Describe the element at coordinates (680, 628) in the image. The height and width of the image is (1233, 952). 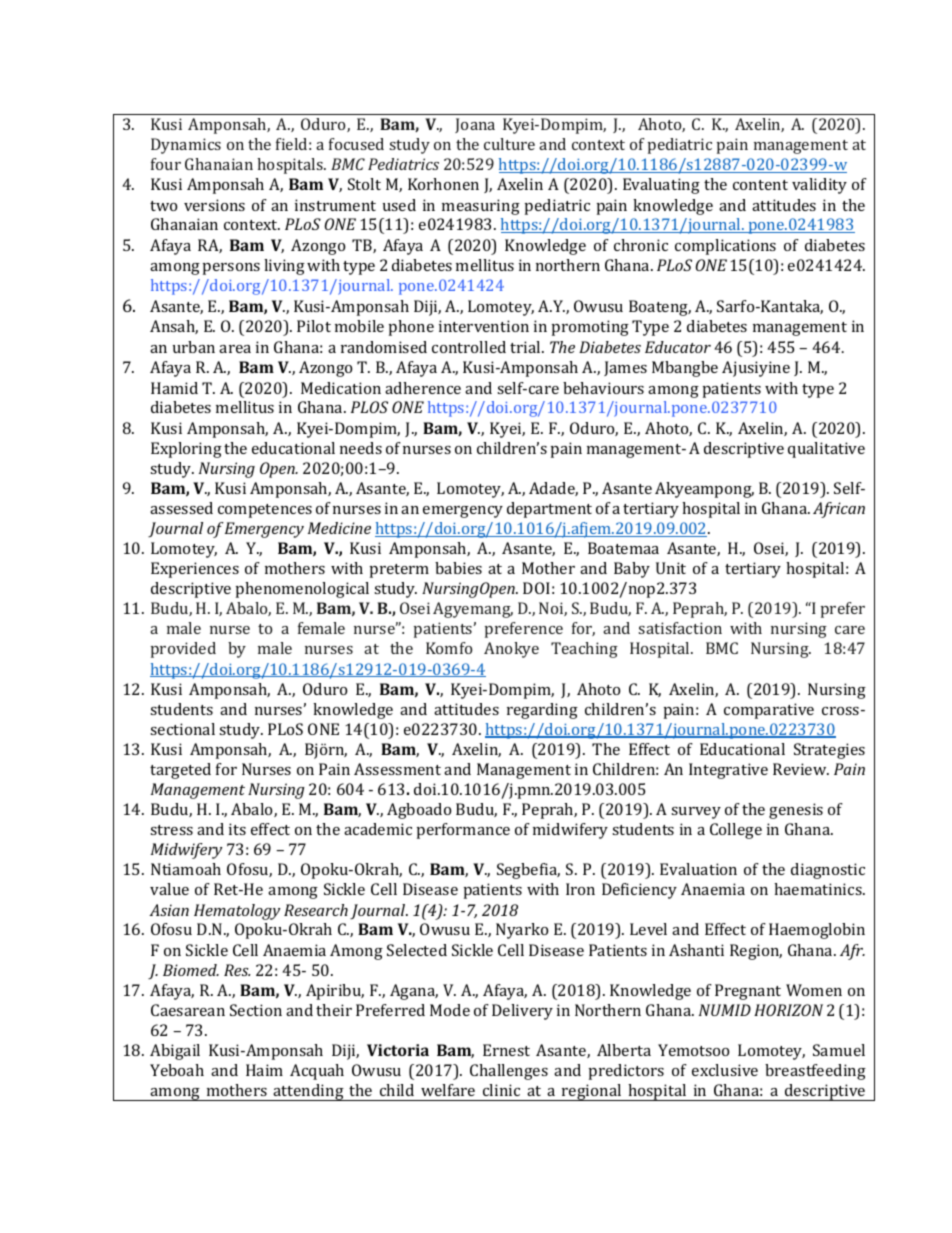
I see `satisfaction` at that location.
